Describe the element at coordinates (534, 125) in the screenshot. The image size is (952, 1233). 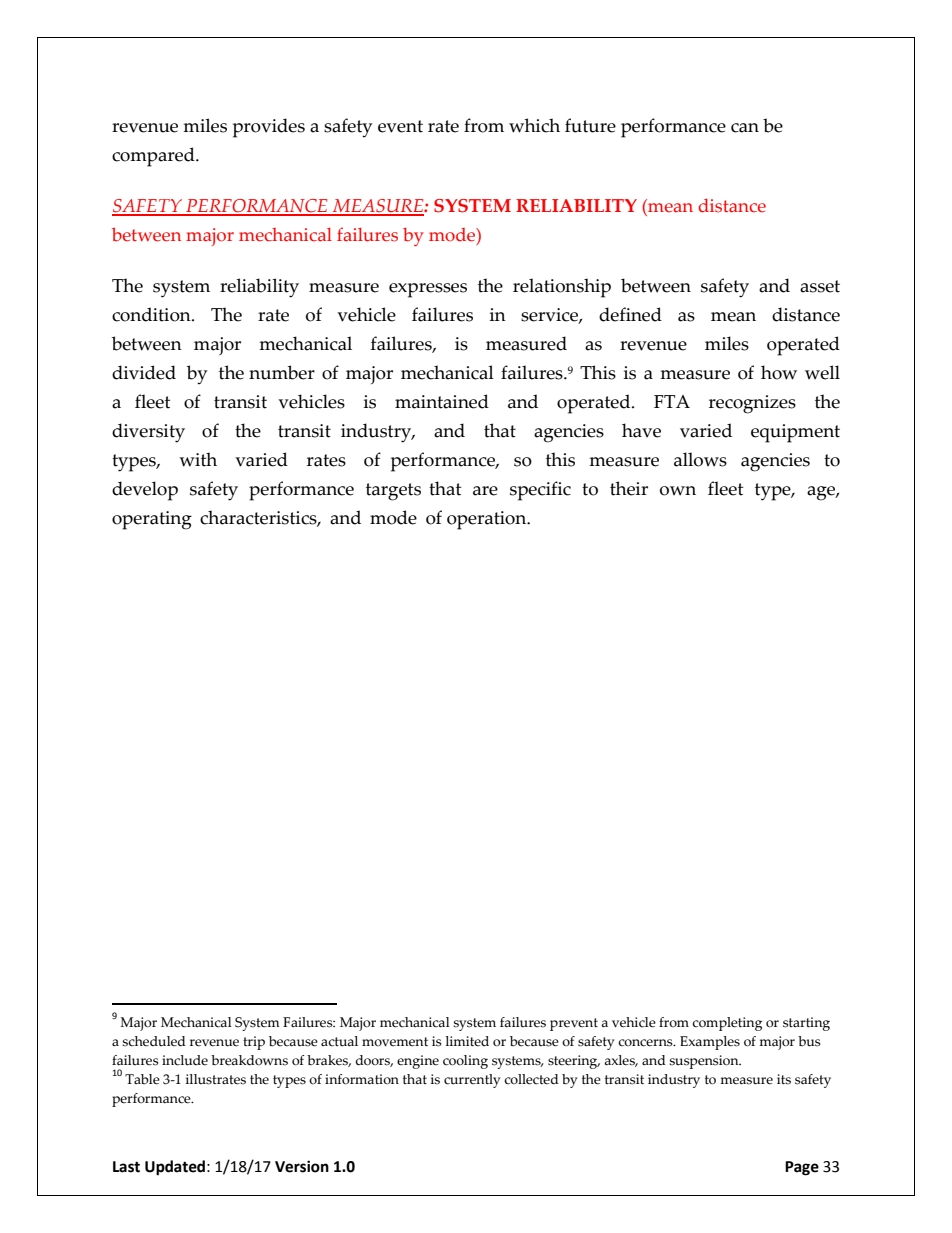
I see `which` at that location.
